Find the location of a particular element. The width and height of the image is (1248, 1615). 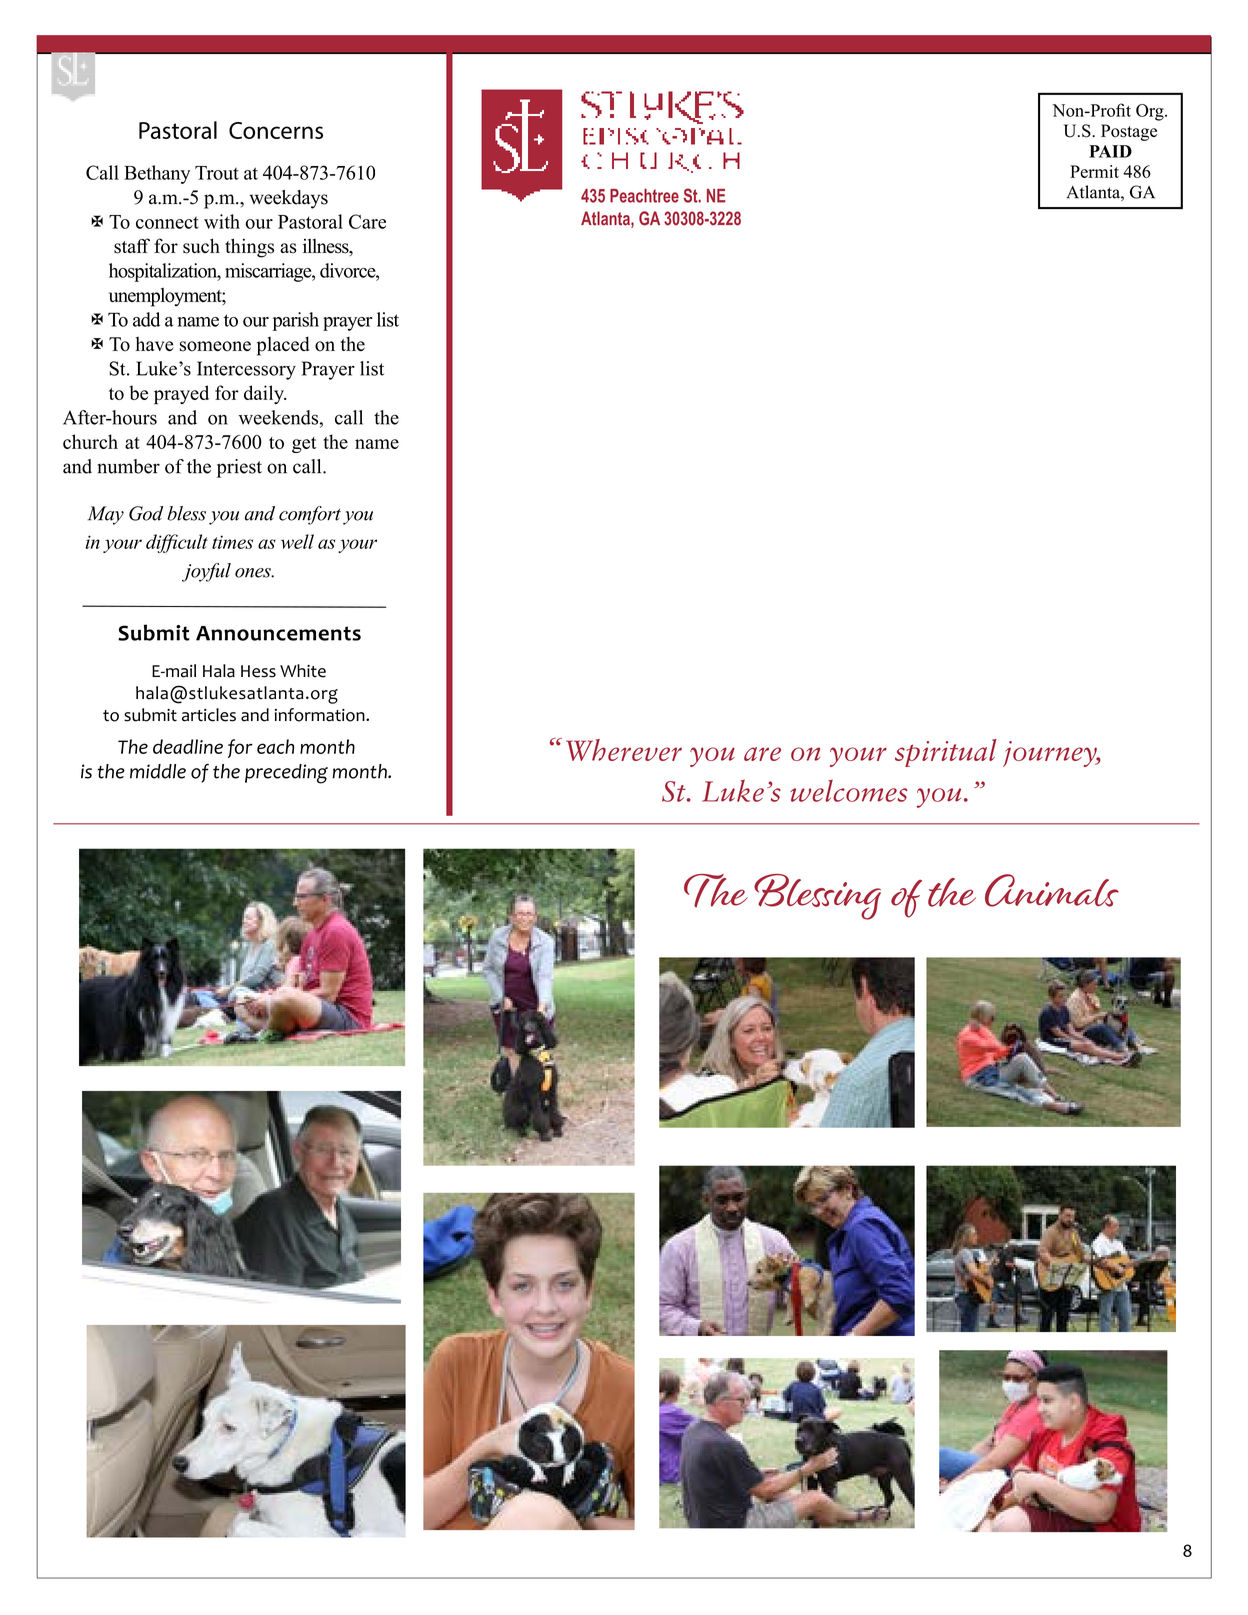

preceding is located at coordinates (286, 774).
